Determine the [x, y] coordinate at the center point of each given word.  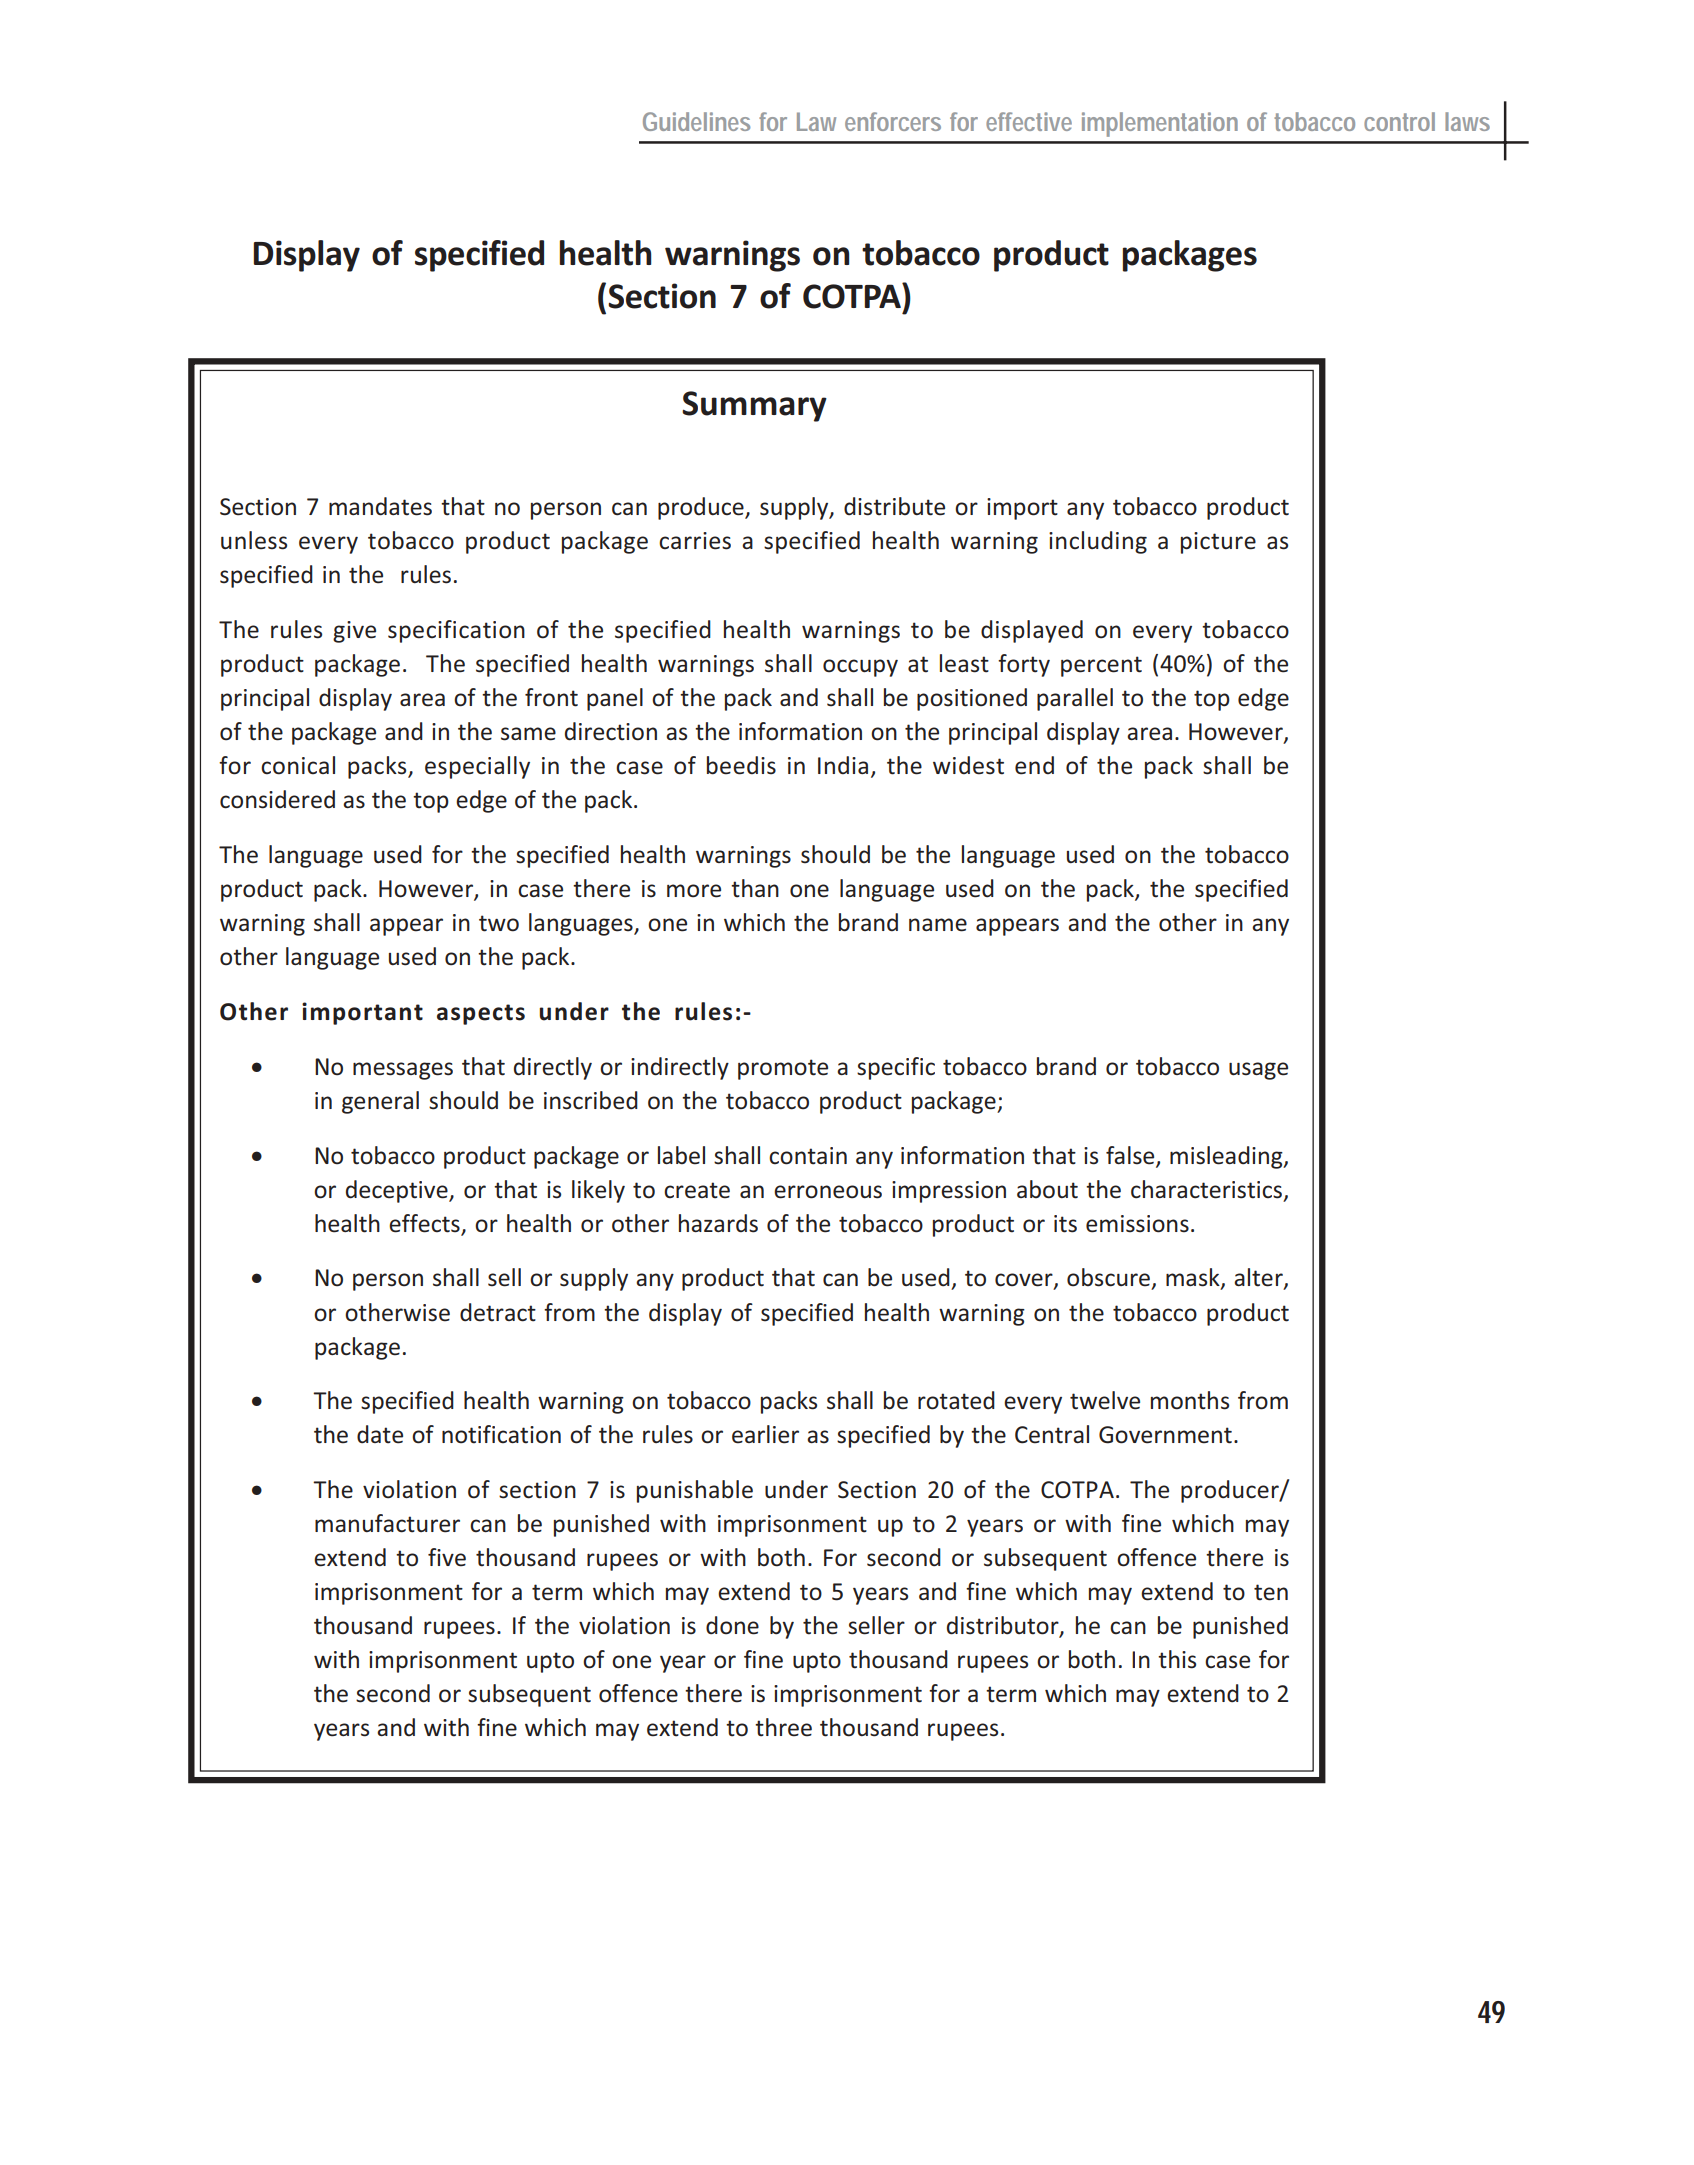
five [447, 1557]
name [938, 925]
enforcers [893, 121]
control [1399, 121]
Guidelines [696, 121]
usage [1258, 1071]
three [783, 1727]
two [499, 923]
